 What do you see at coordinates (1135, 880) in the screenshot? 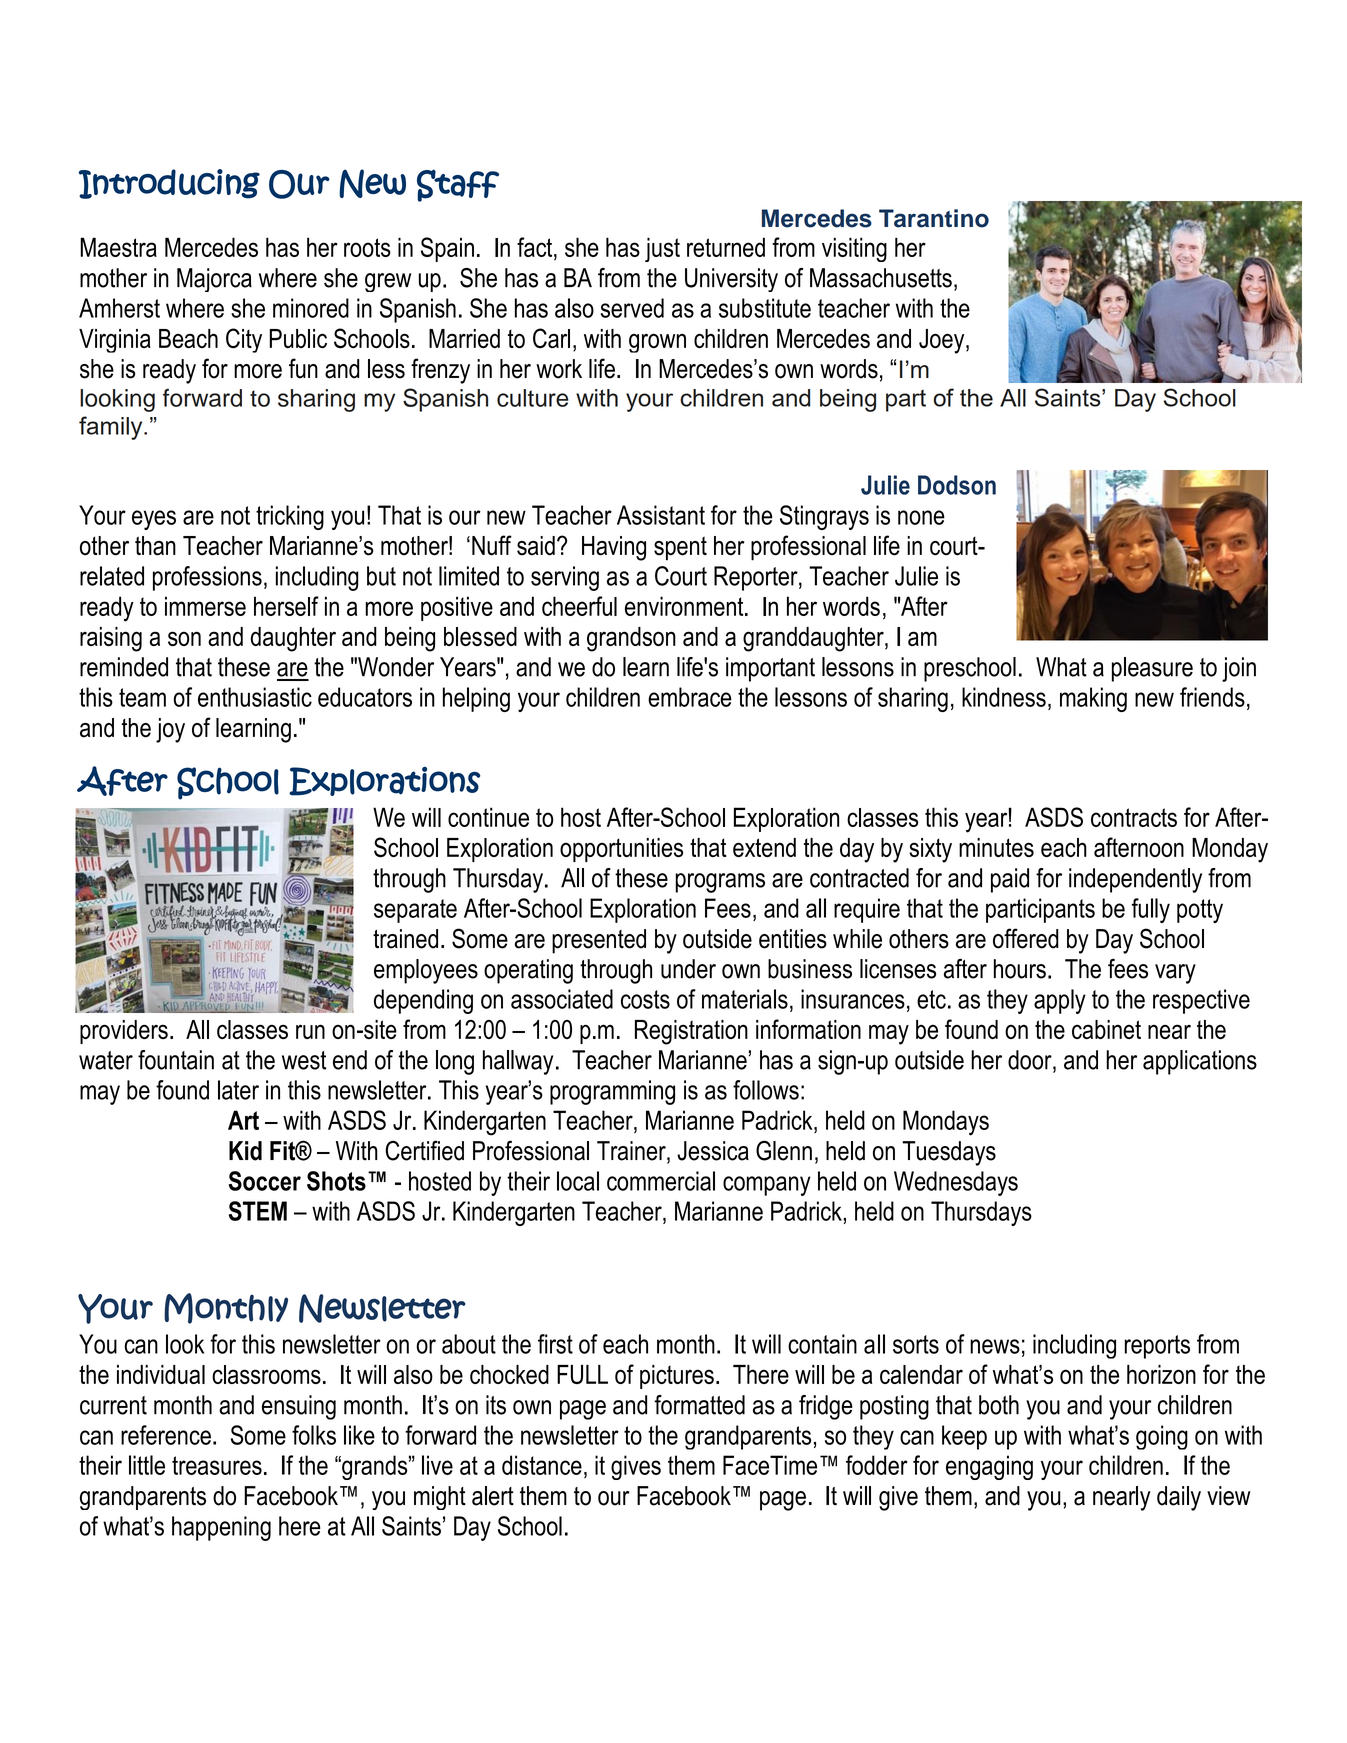
I see `independently` at bounding box center [1135, 880].
